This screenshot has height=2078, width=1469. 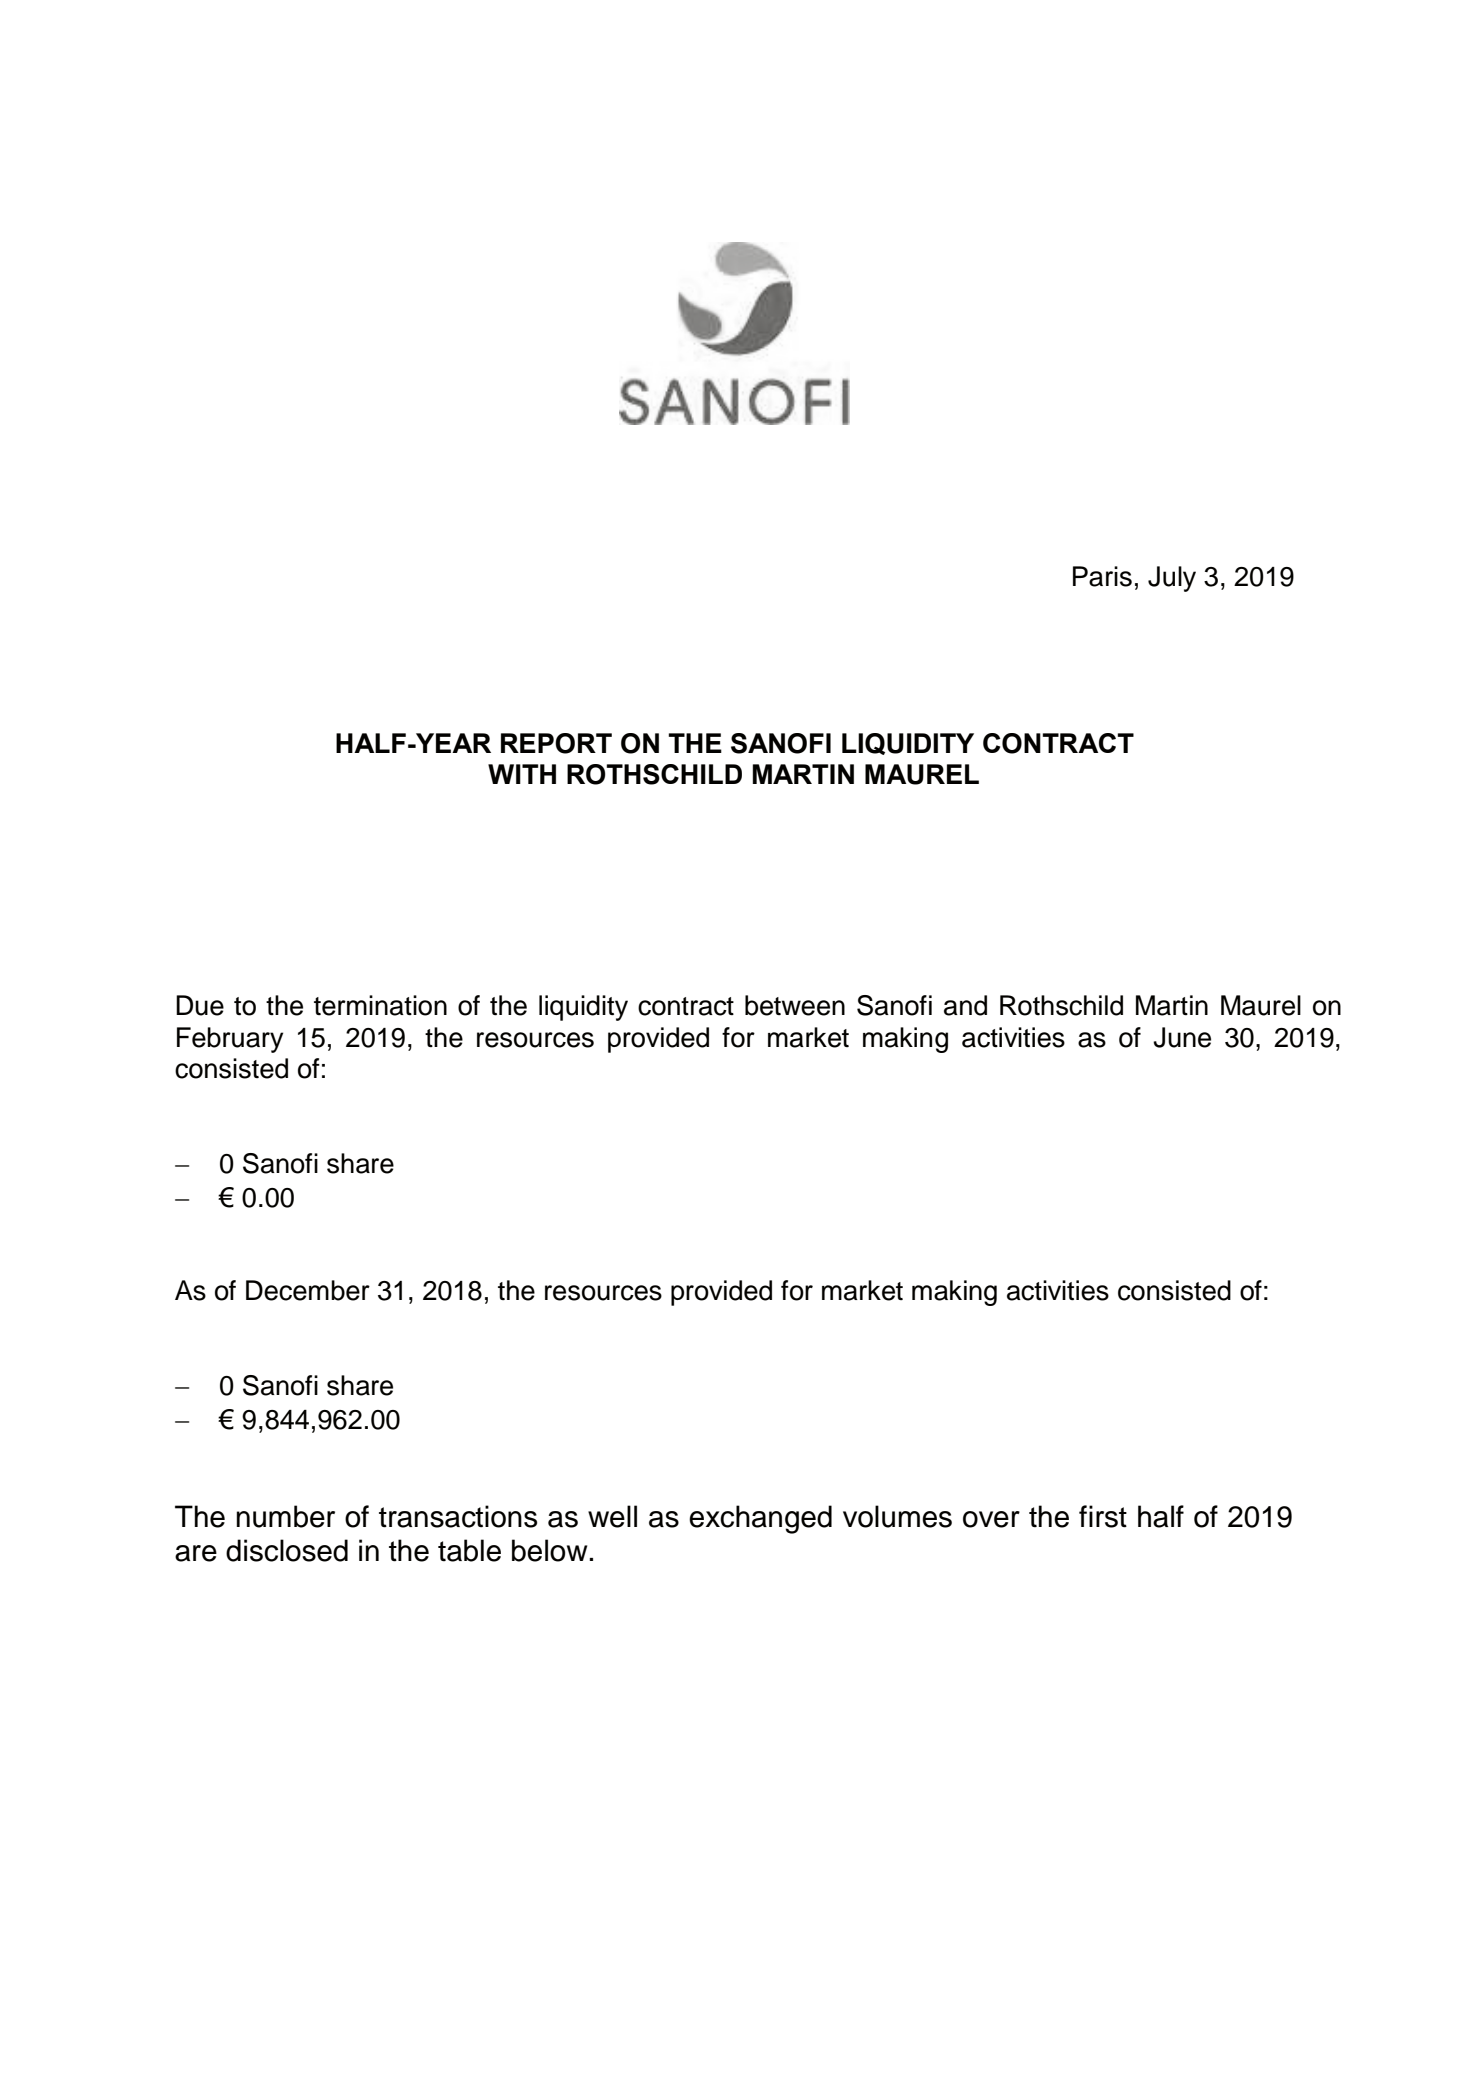 I want to click on well, so click(x=612, y=1516).
